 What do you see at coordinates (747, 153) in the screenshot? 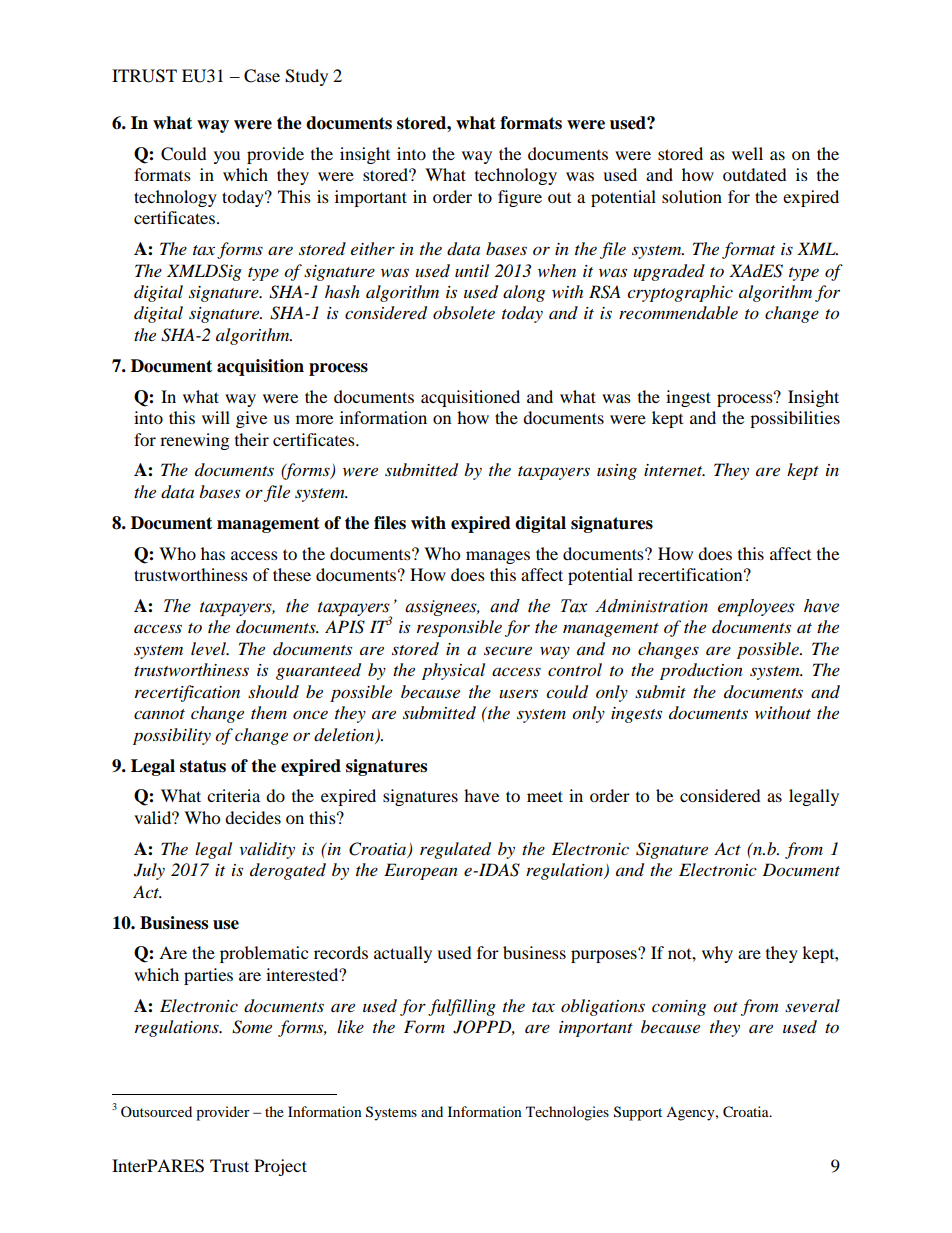
I see `well` at bounding box center [747, 153].
